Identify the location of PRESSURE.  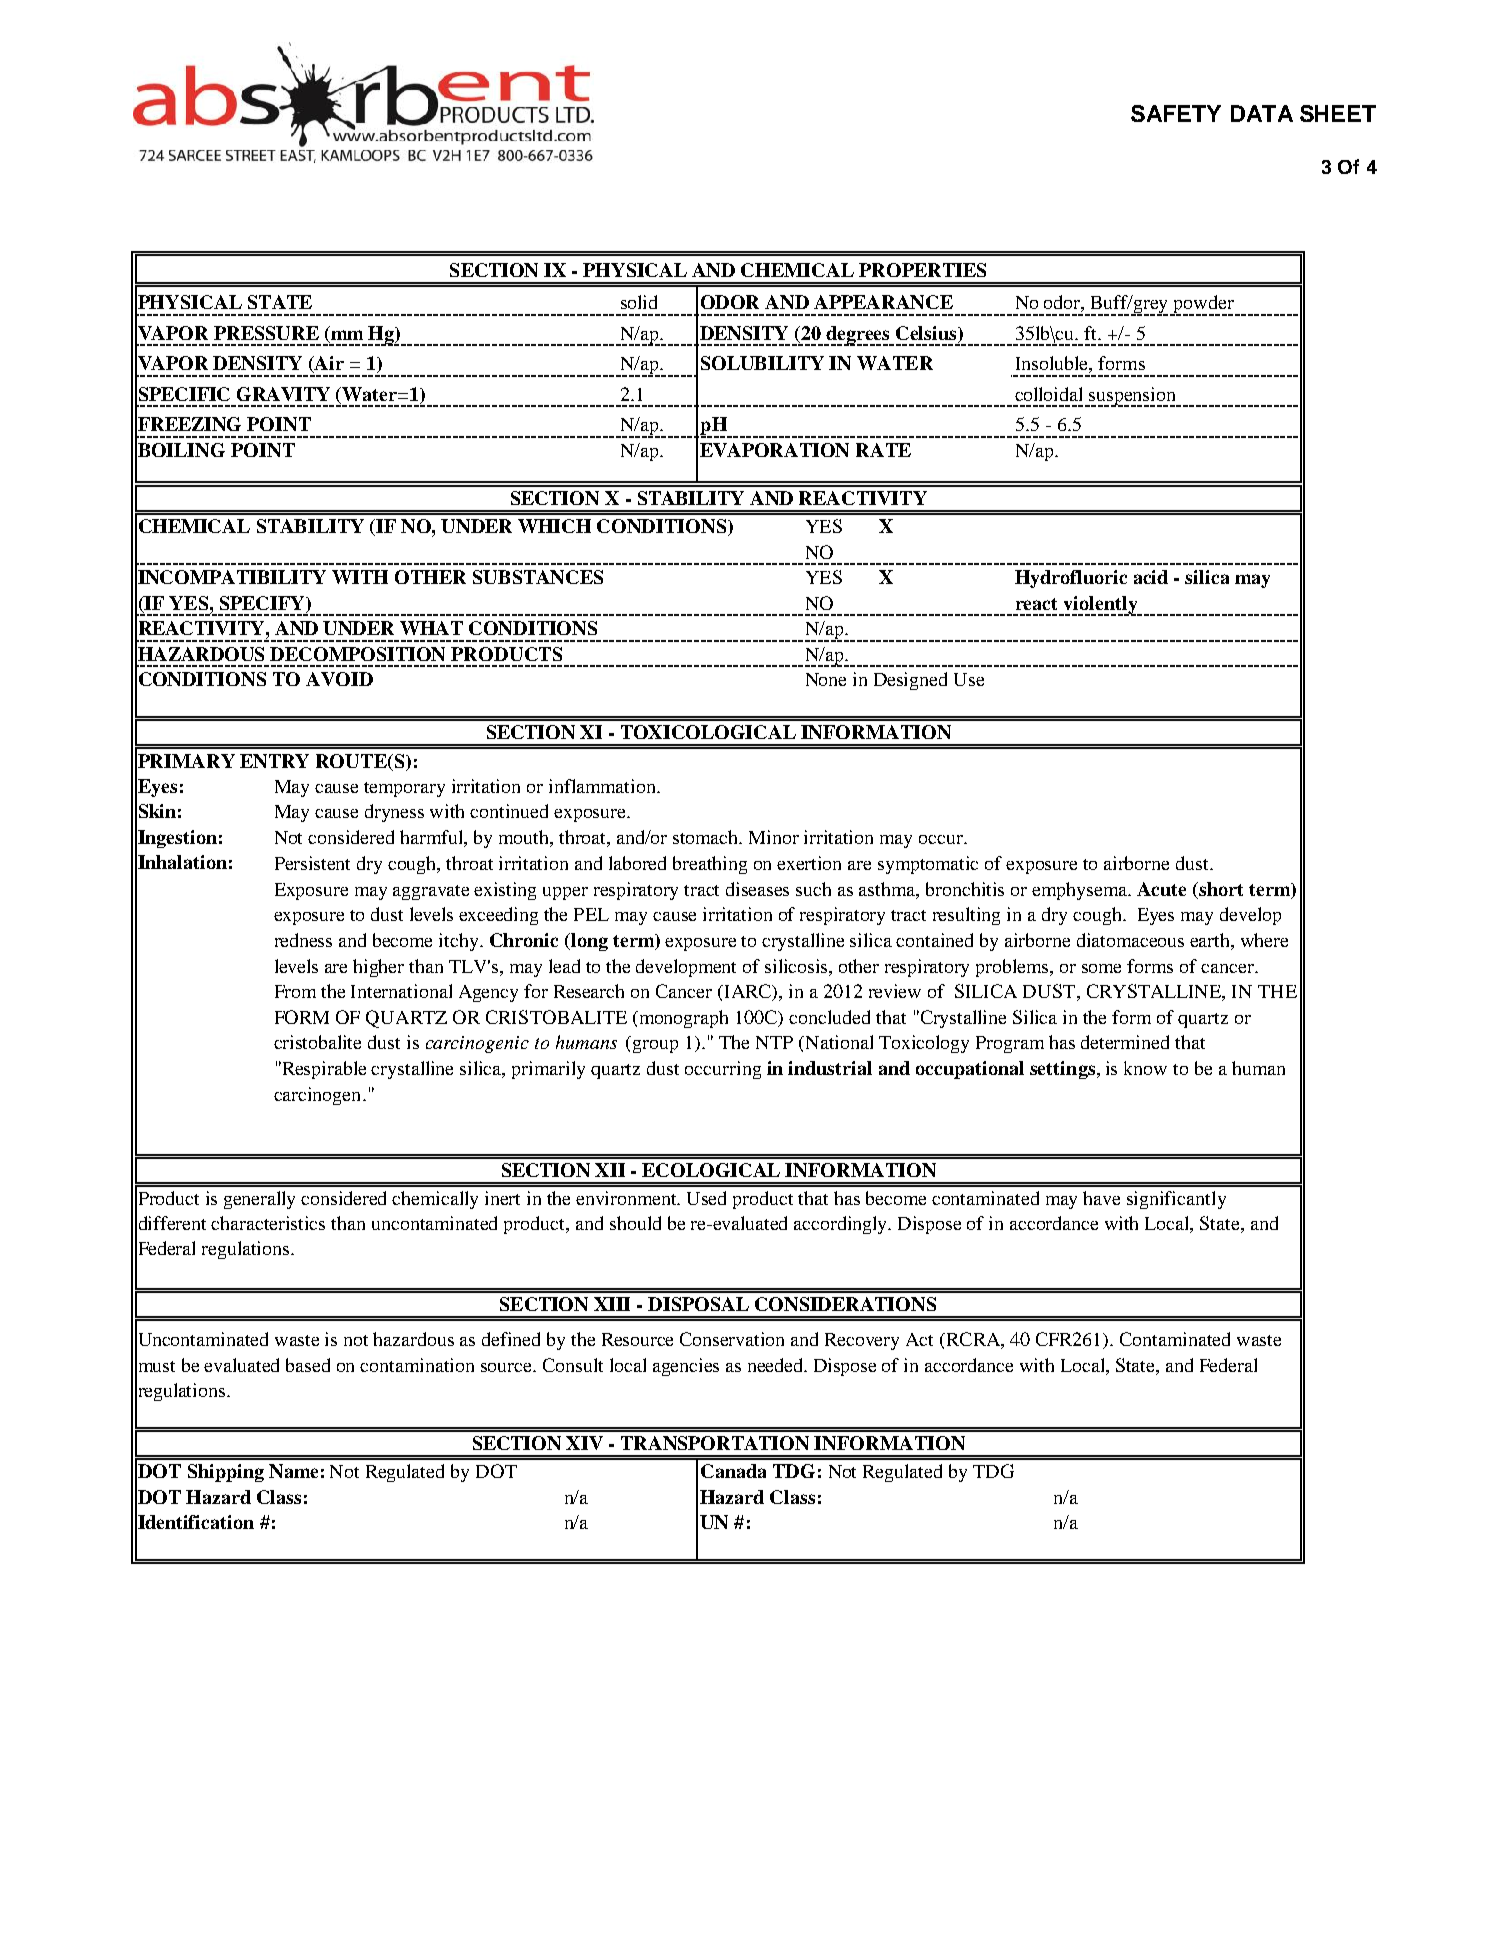
(266, 333).
